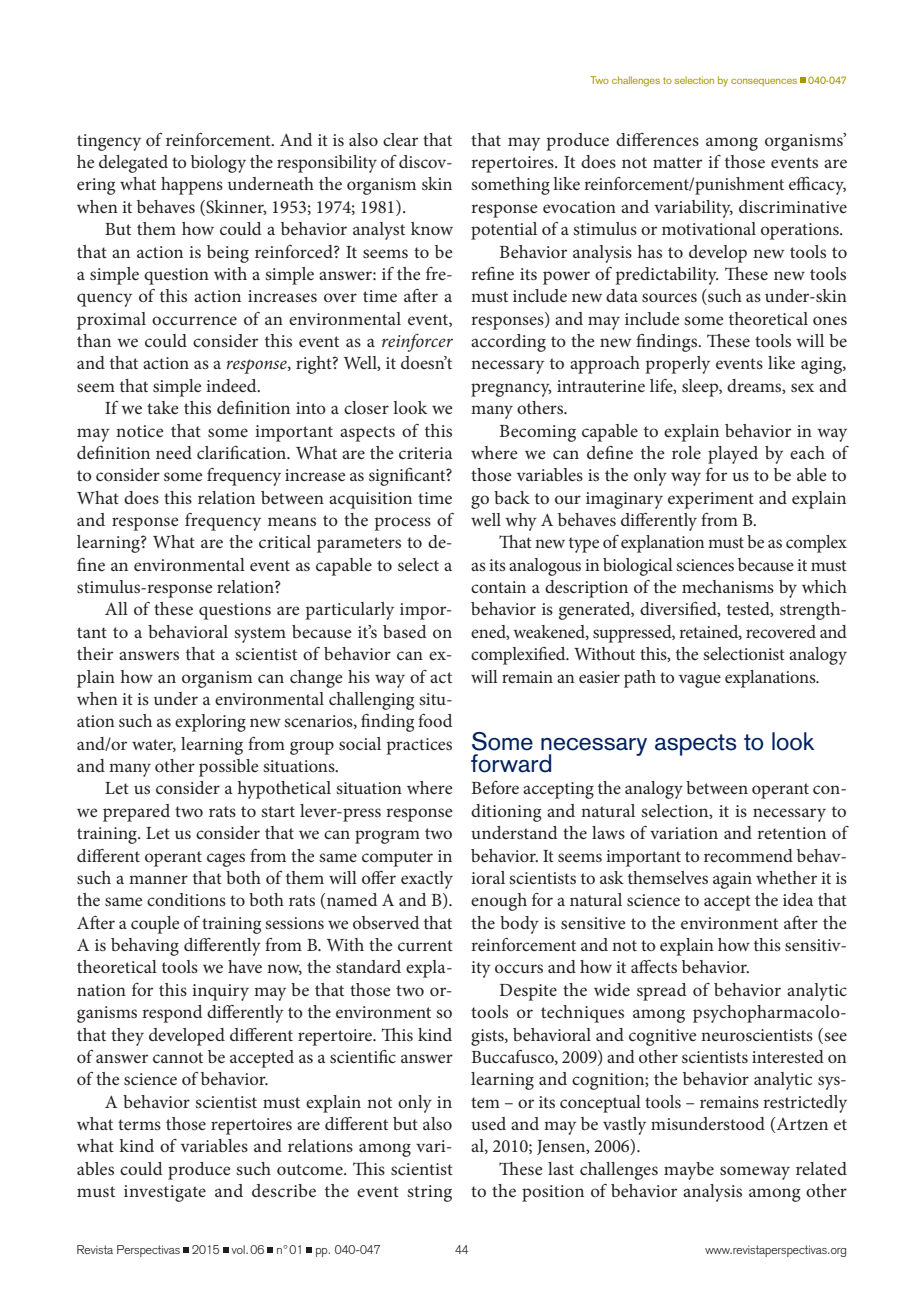  I want to click on clear, so click(400, 139).
